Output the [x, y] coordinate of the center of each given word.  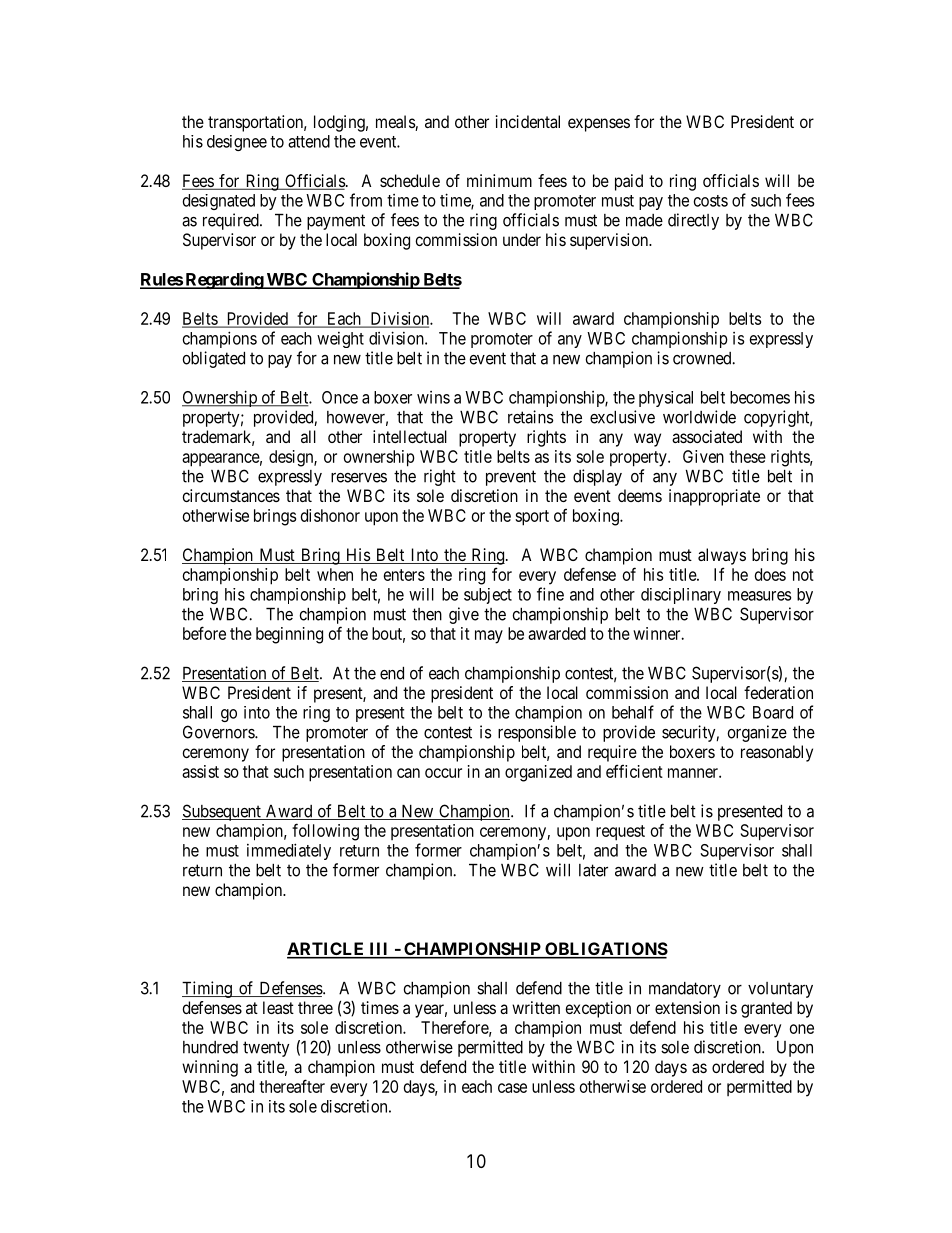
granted [766, 1009]
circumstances [231, 495]
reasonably [777, 753]
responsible [537, 733]
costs [711, 201]
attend [309, 141]
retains [531, 417]
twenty [266, 1049]
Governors [219, 732]
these [747, 456]
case [512, 1088]
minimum [499, 180]
